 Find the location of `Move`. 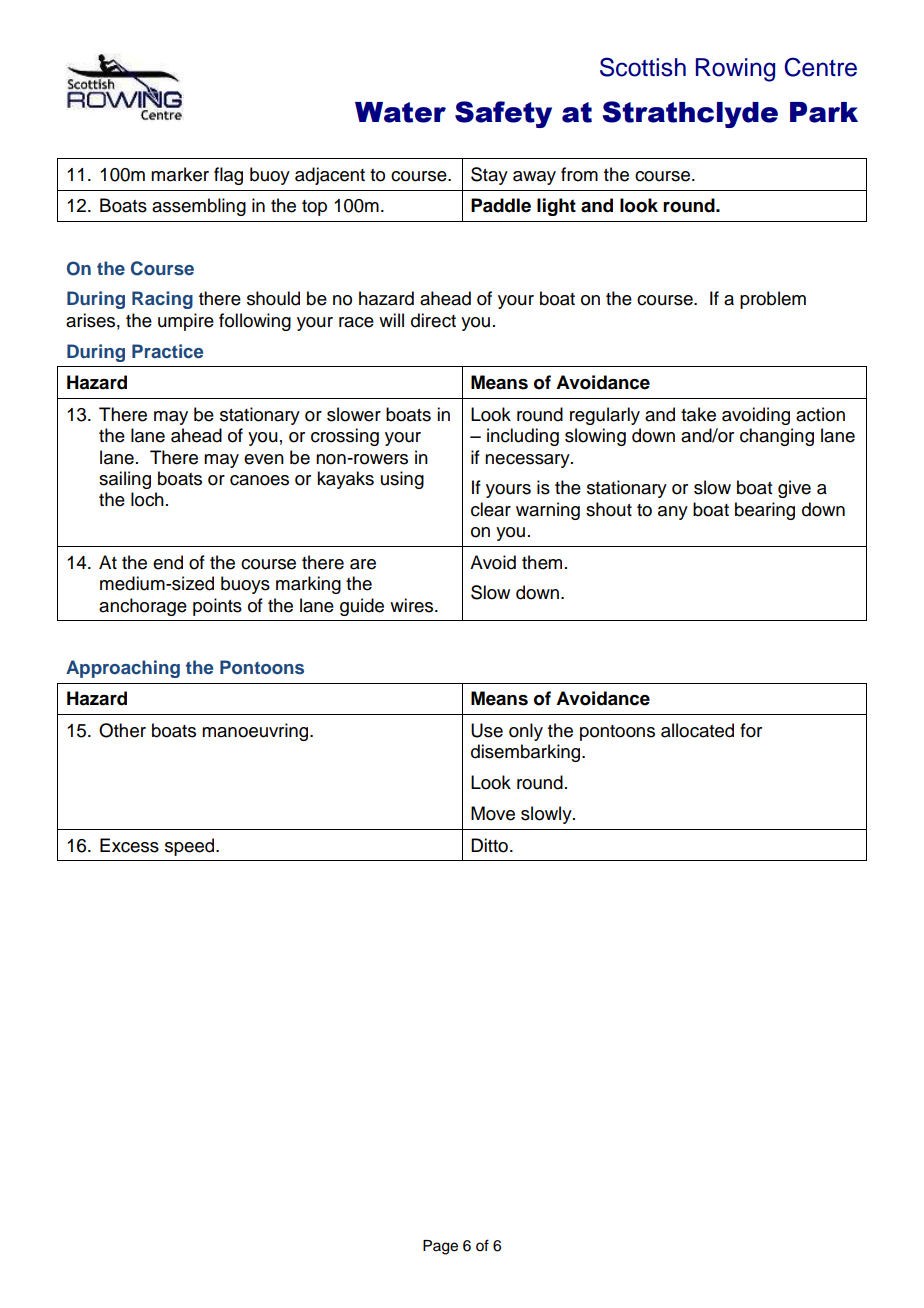

Move is located at coordinates (493, 813).
